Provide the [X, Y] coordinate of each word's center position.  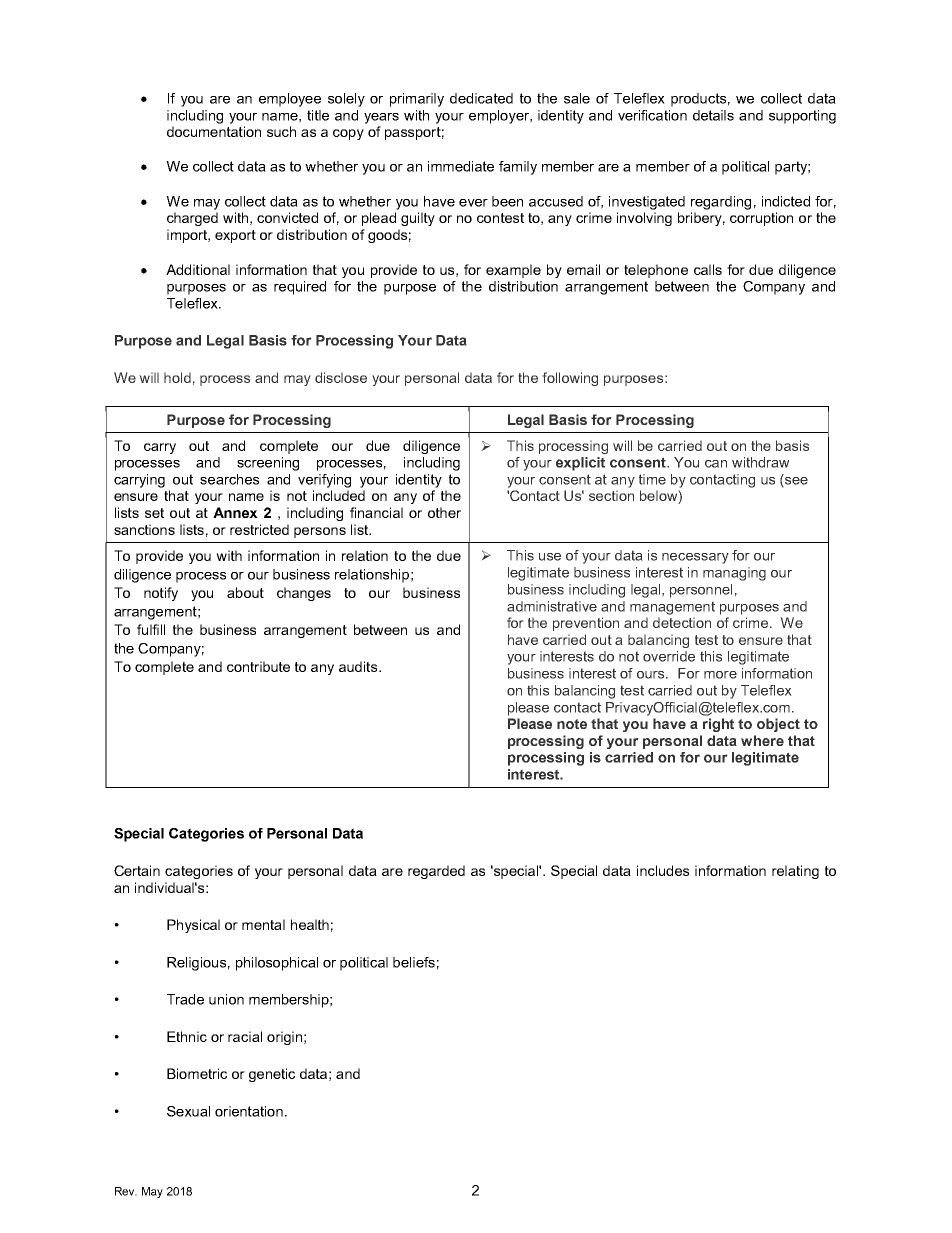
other [444, 512]
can [716, 464]
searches [229, 479]
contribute [258, 666]
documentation [214, 131]
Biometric [197, 1073]
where [762, 740]
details [713, 115]
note [572, 724]
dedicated [481, 98]
